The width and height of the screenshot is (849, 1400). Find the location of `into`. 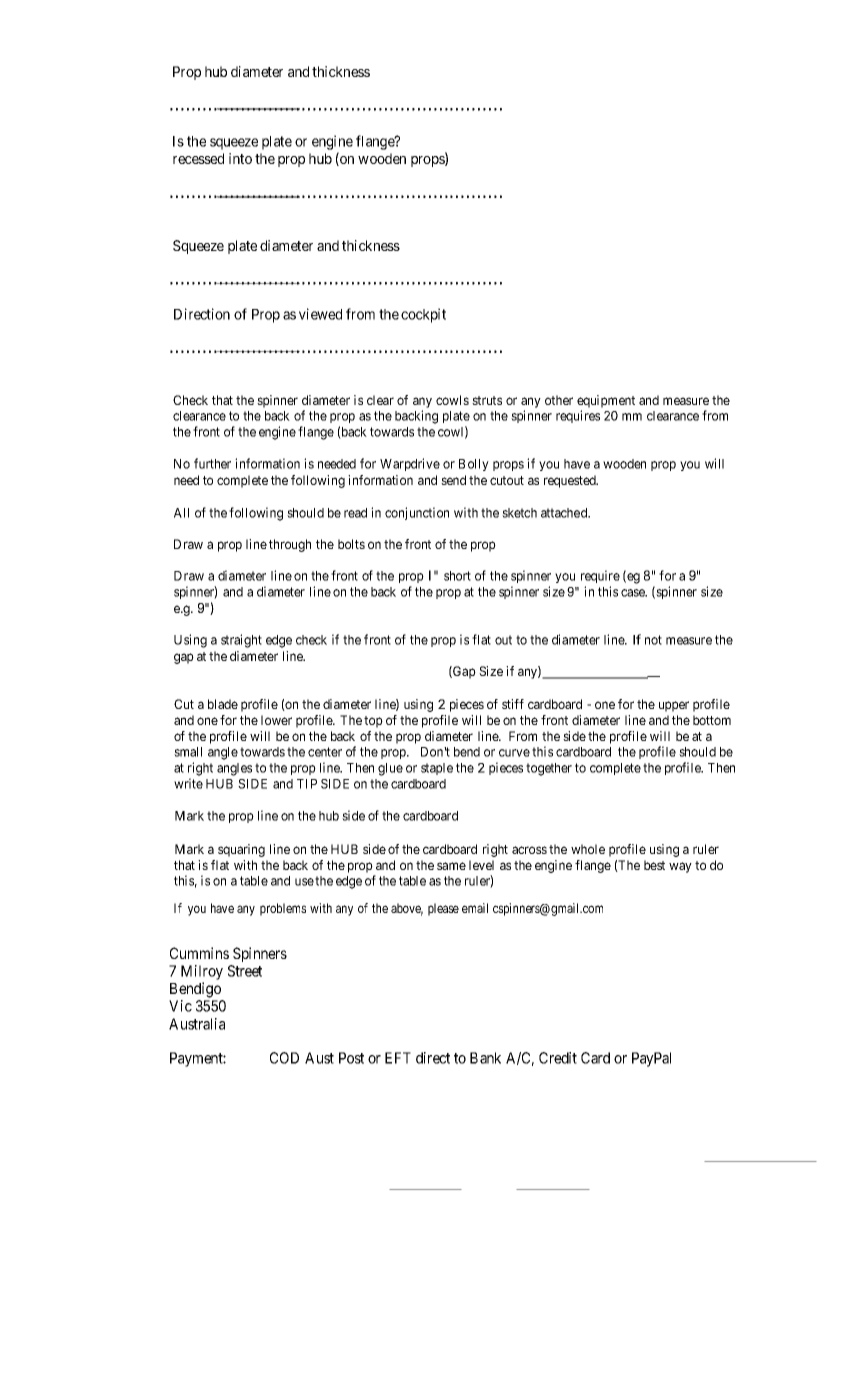

into is located at coordinates (240, 158).
